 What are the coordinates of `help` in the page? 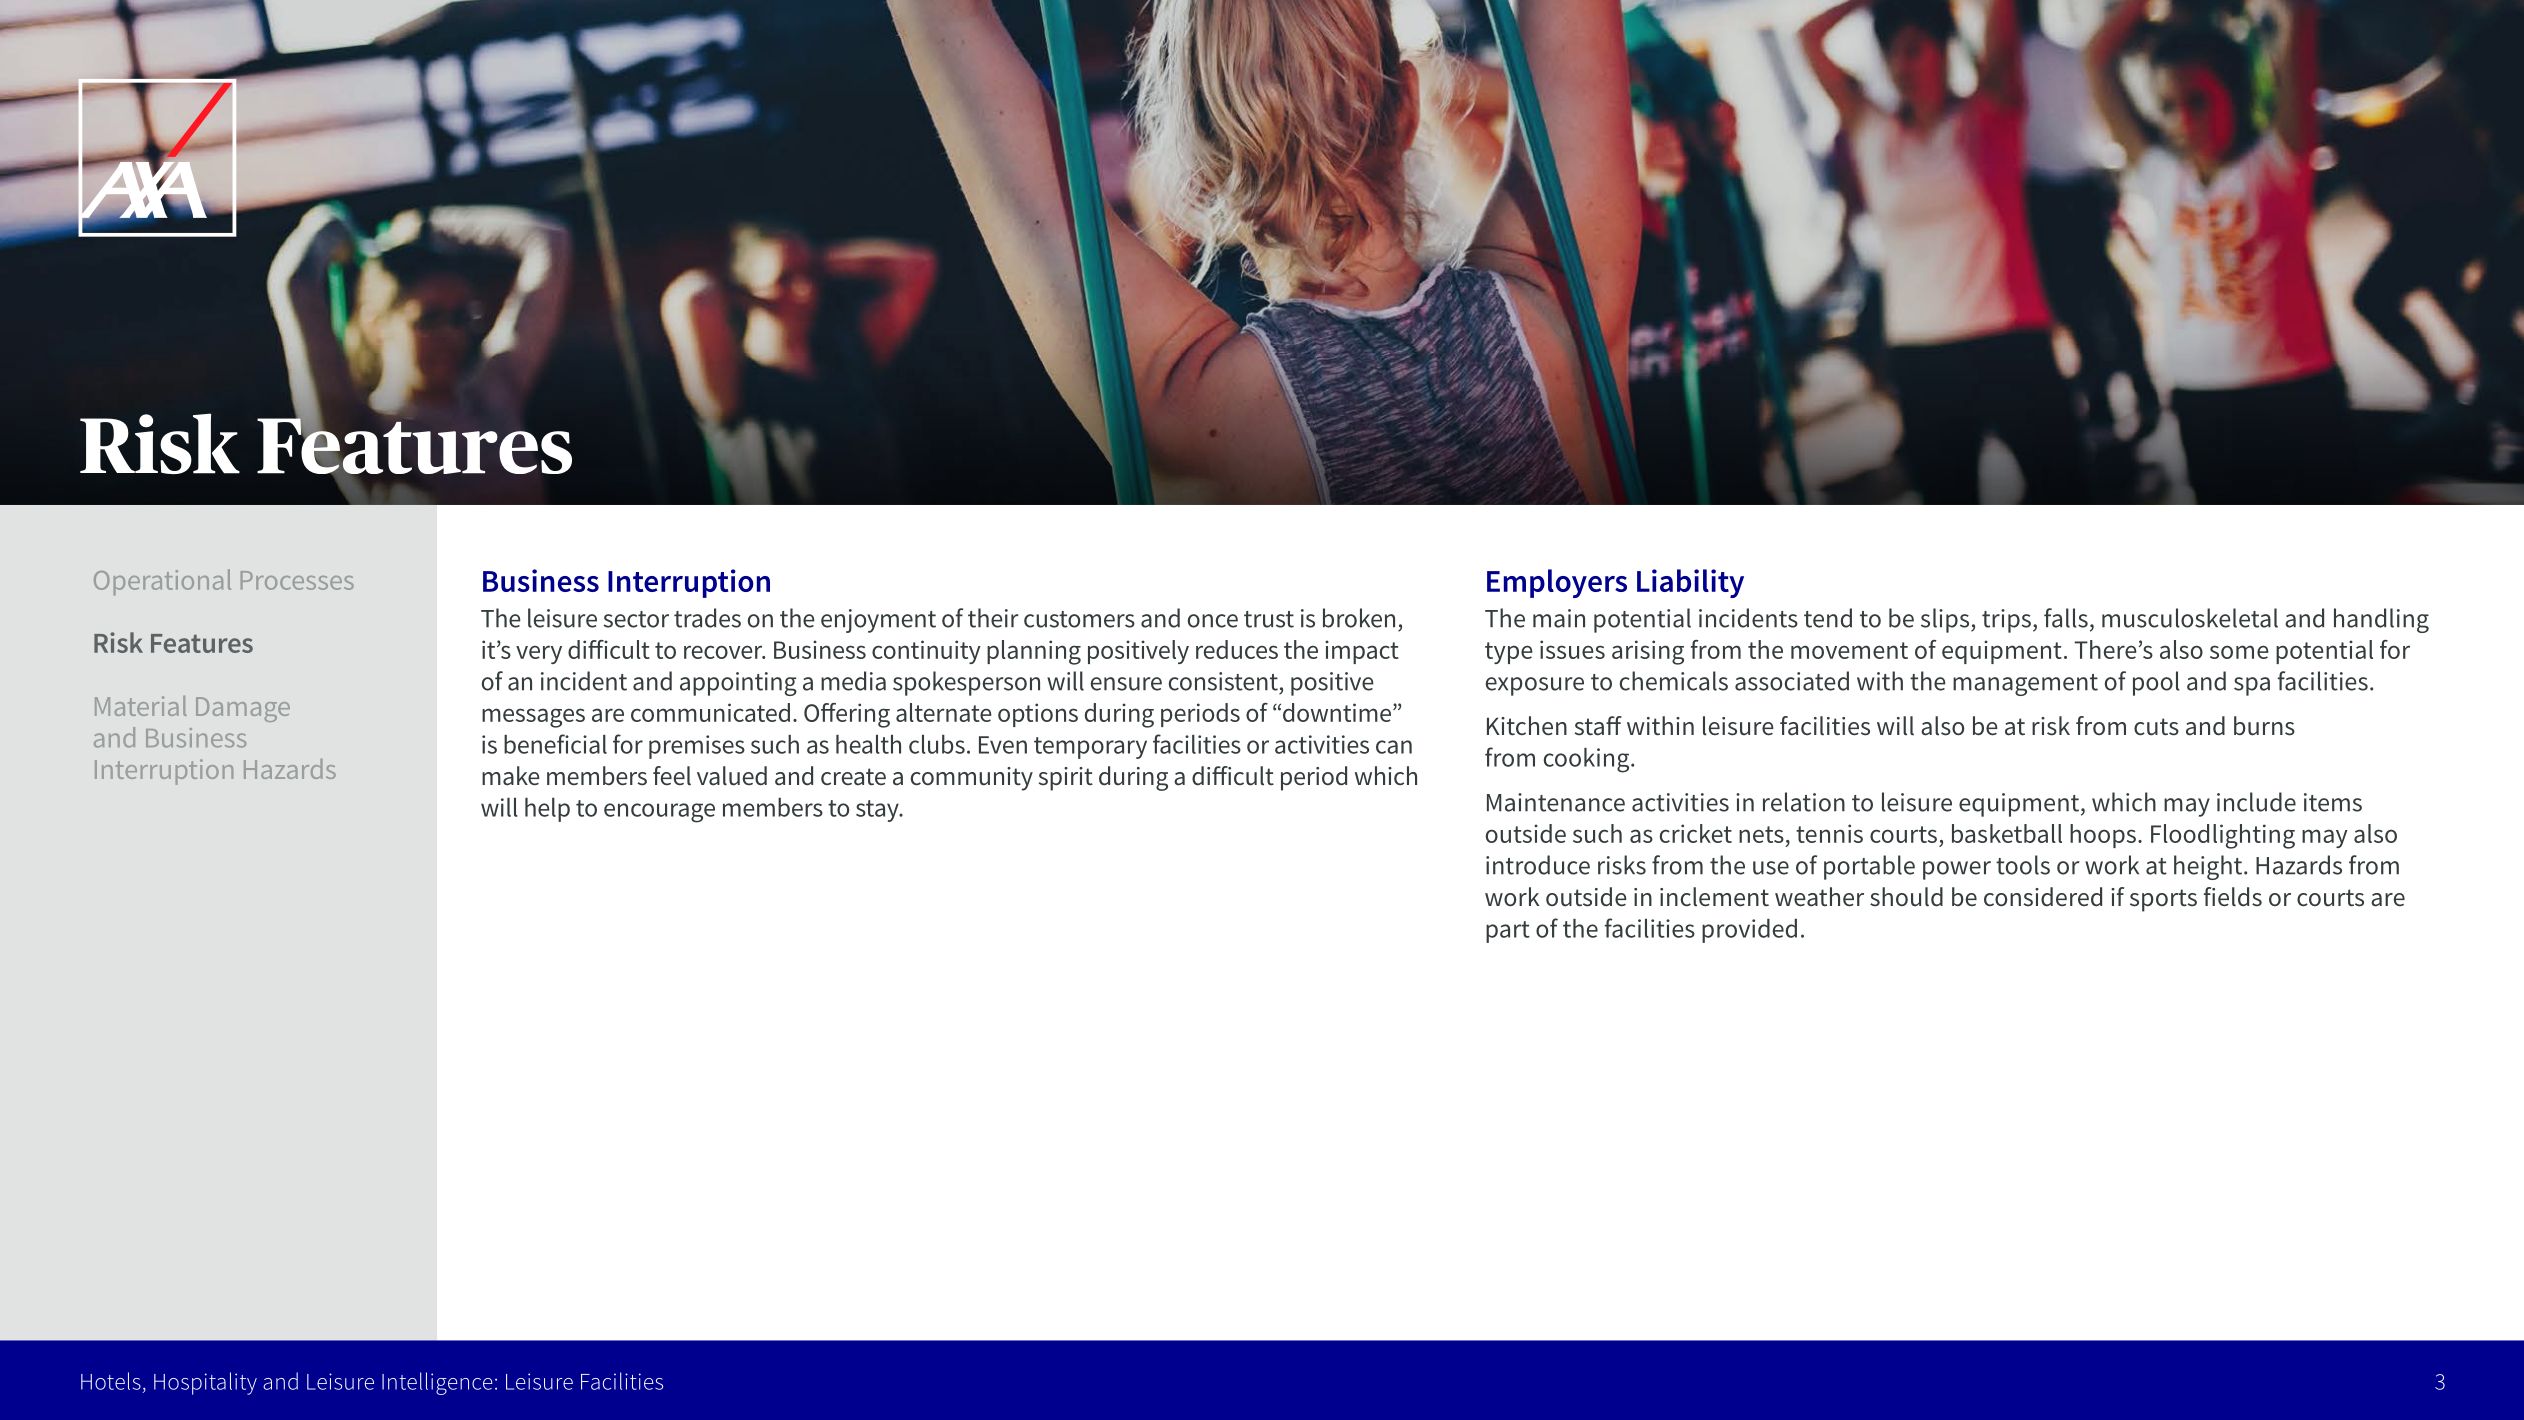 It's located at (547, 810).
